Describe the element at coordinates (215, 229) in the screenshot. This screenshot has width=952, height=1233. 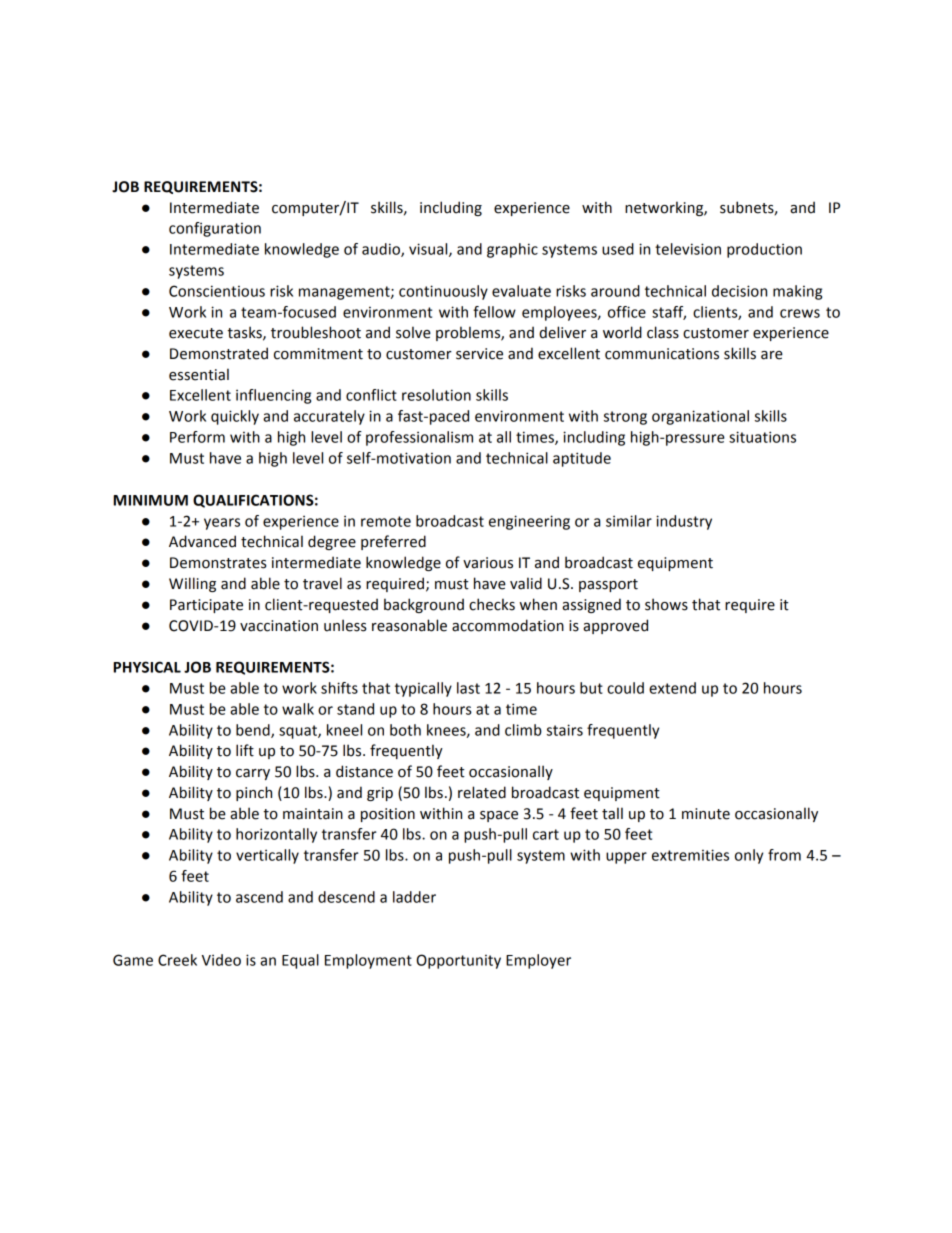
I see `configuration` at that location.
